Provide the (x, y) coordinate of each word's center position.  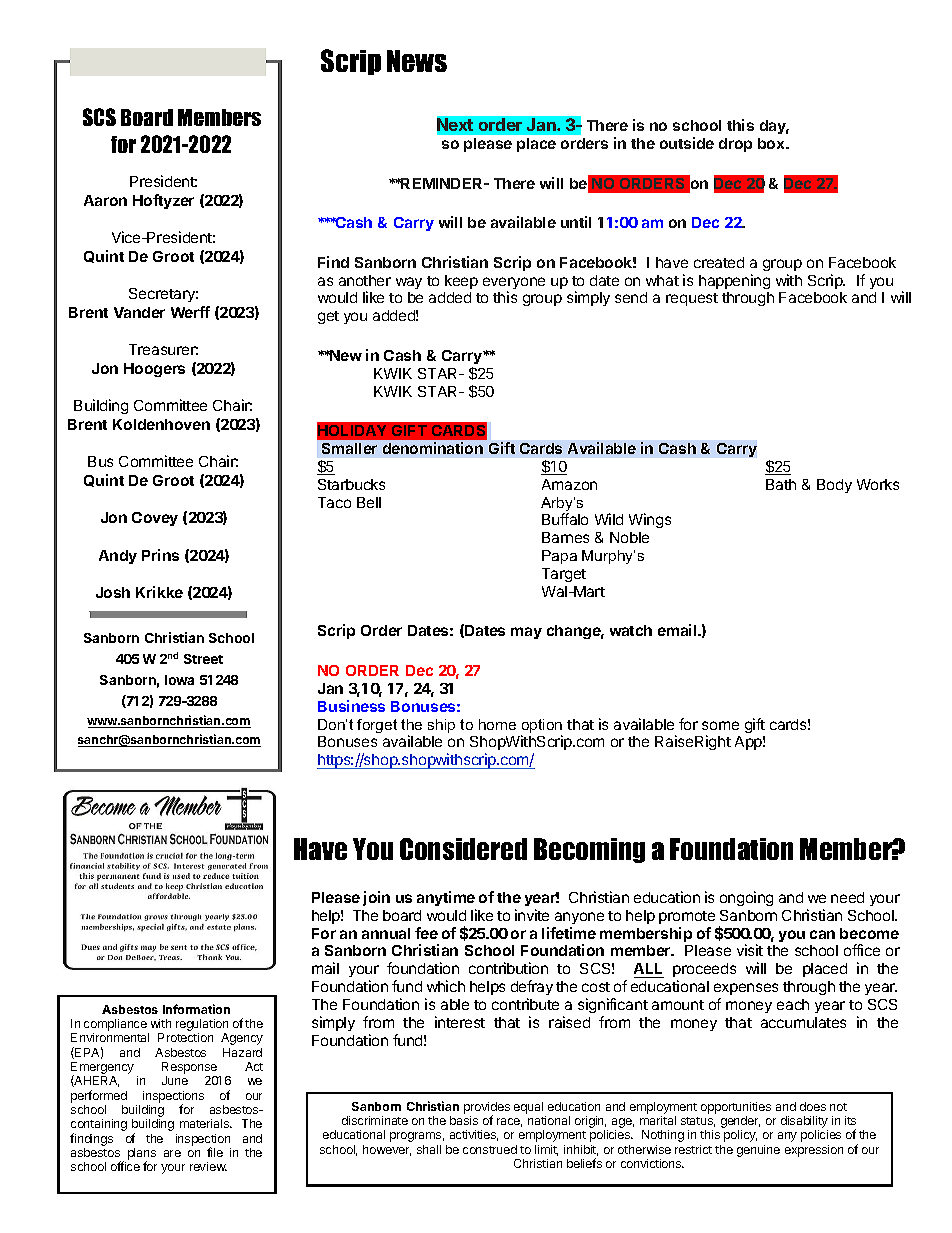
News (417, 61)
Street (203, 659)
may (526, 633)
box (772, 143)
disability (804, 1123)
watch (631, 630)
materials (205, 1123)
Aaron (105, 200)
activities (474, 1135)
